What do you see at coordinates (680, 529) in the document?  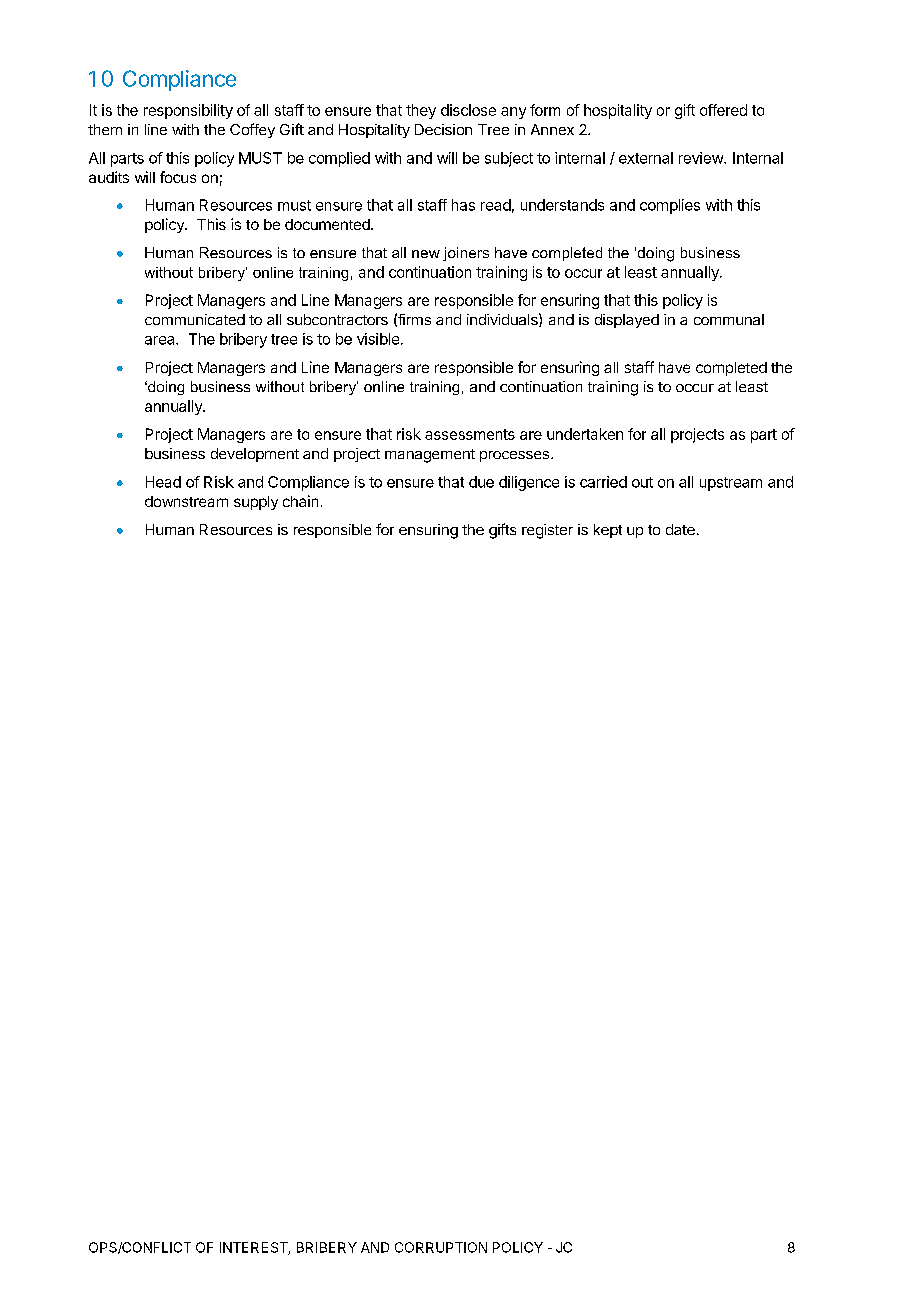 I see `date` at bounding box center [680, 529].
